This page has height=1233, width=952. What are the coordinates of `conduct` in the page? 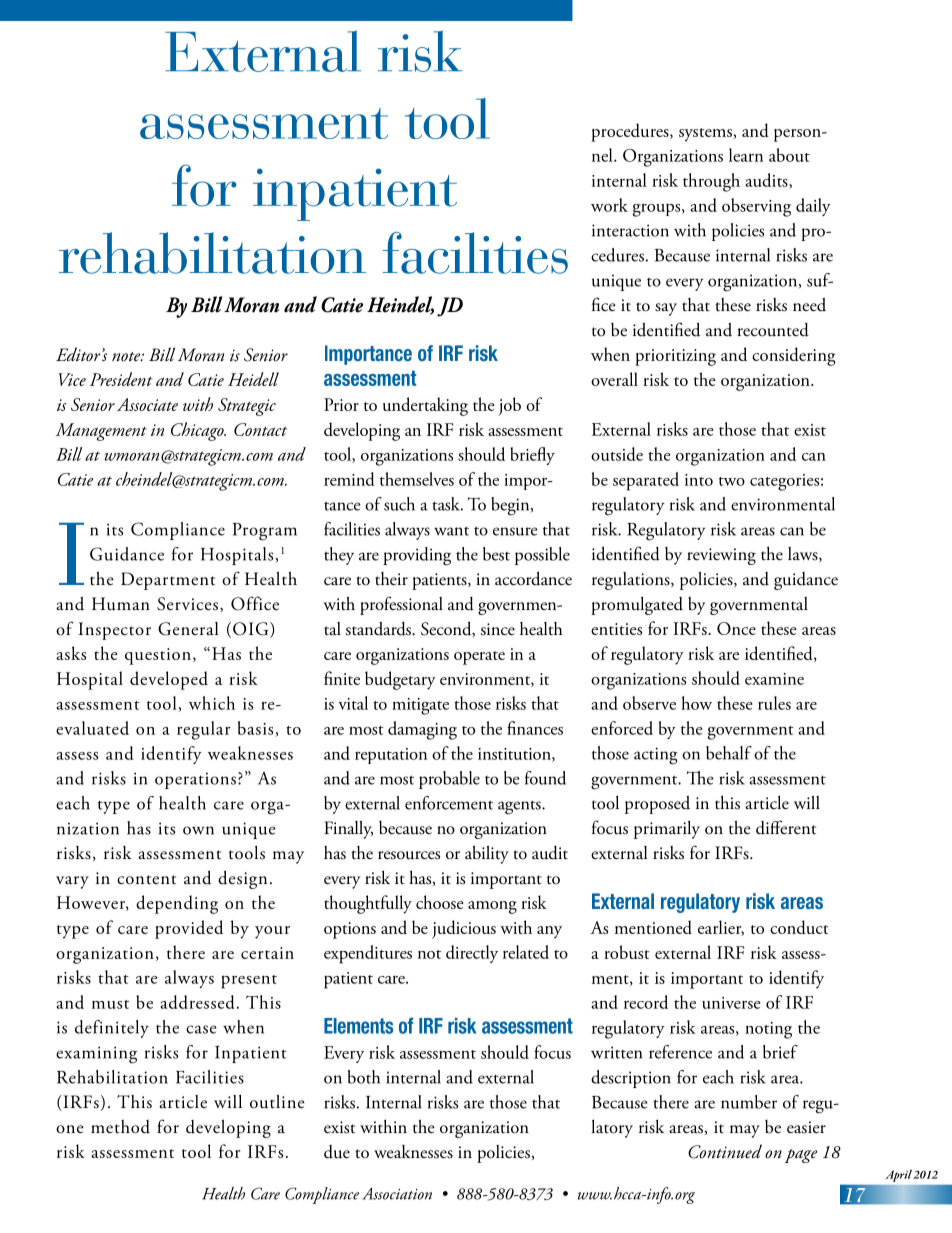 It's located at (799, 927).
